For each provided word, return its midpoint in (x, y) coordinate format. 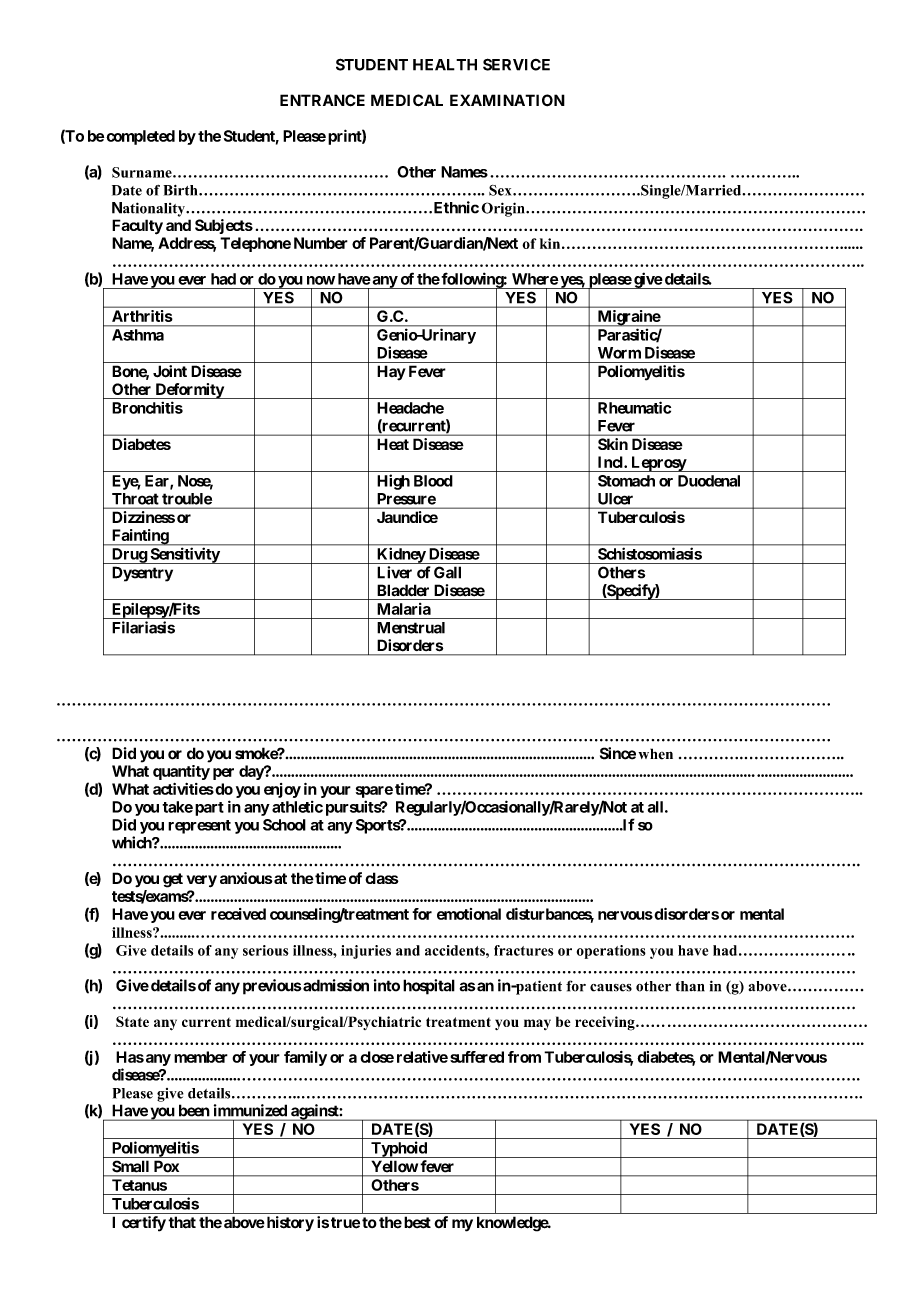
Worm (619, 353)
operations (611, 952)
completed (140, 137)
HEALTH (445, 65)
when (655, 754)
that (182, 1222)
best (416, 1222)
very (202, 881)
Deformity (189, 391)
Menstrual (411, 628)
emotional (469, 914)
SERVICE (516, 64)
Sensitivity (184, 556)
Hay (391, 373)
